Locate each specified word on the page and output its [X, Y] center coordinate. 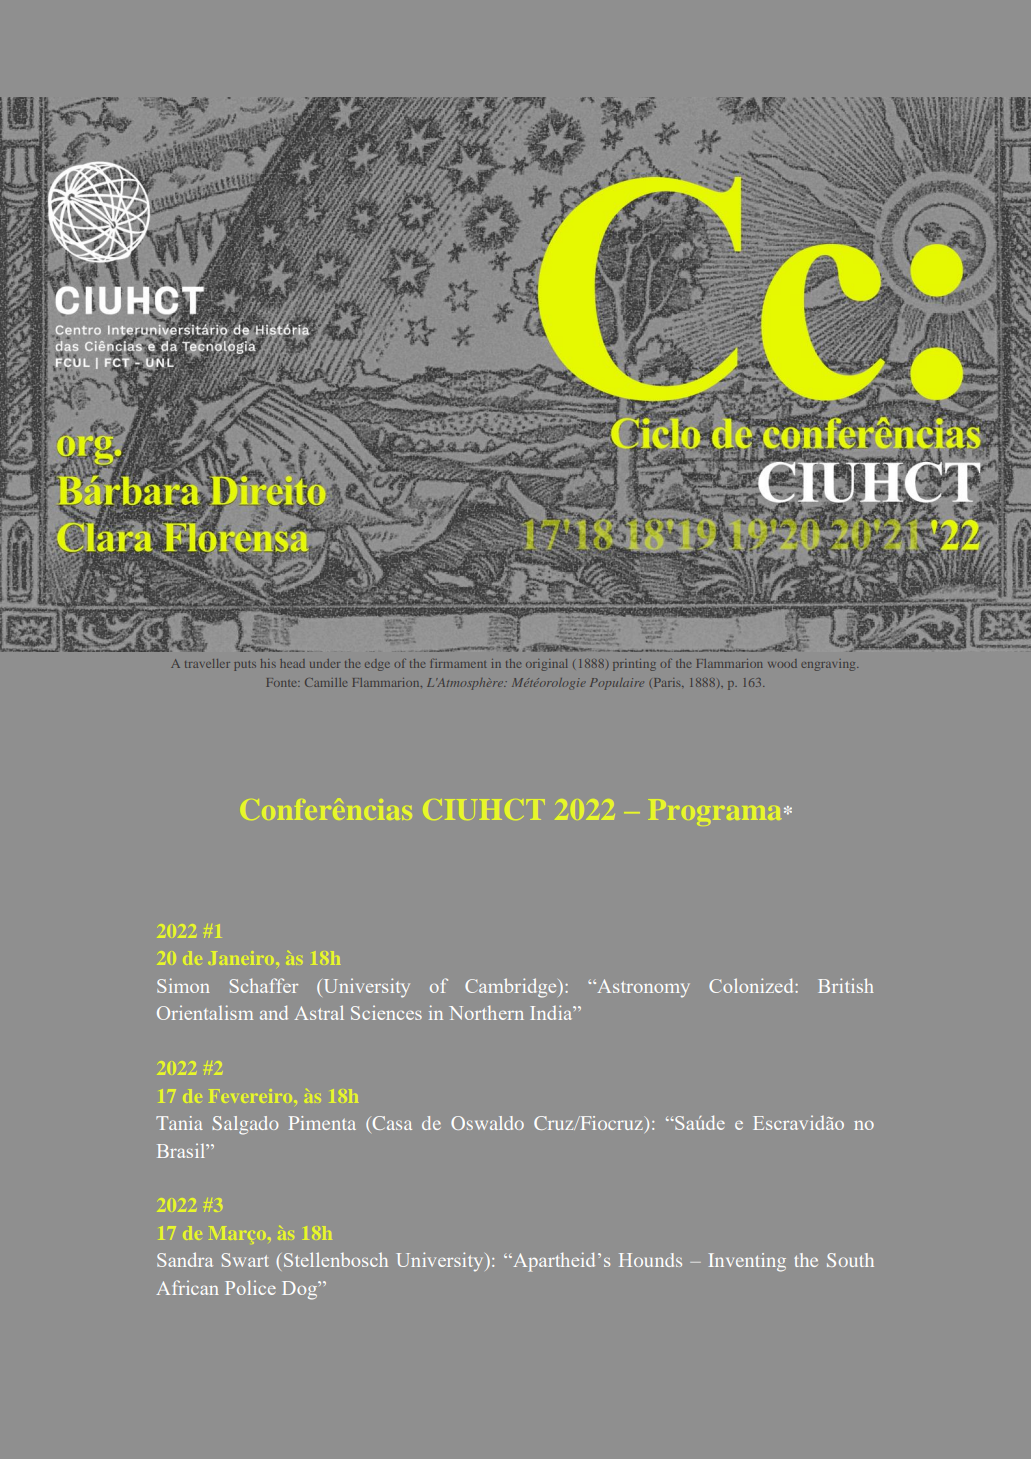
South [850, 1260]
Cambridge [512, 988]
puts [245, 666]
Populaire [617, 684]
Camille [326, 682]
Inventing [747, 1262]
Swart [245, 1260]
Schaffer [264, 985]
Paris [668, 682]
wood [782, 663]
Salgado [245, 1125]
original [546, 665]
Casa [391, 1124]
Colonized [752, 985]
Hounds [650, 1260]
